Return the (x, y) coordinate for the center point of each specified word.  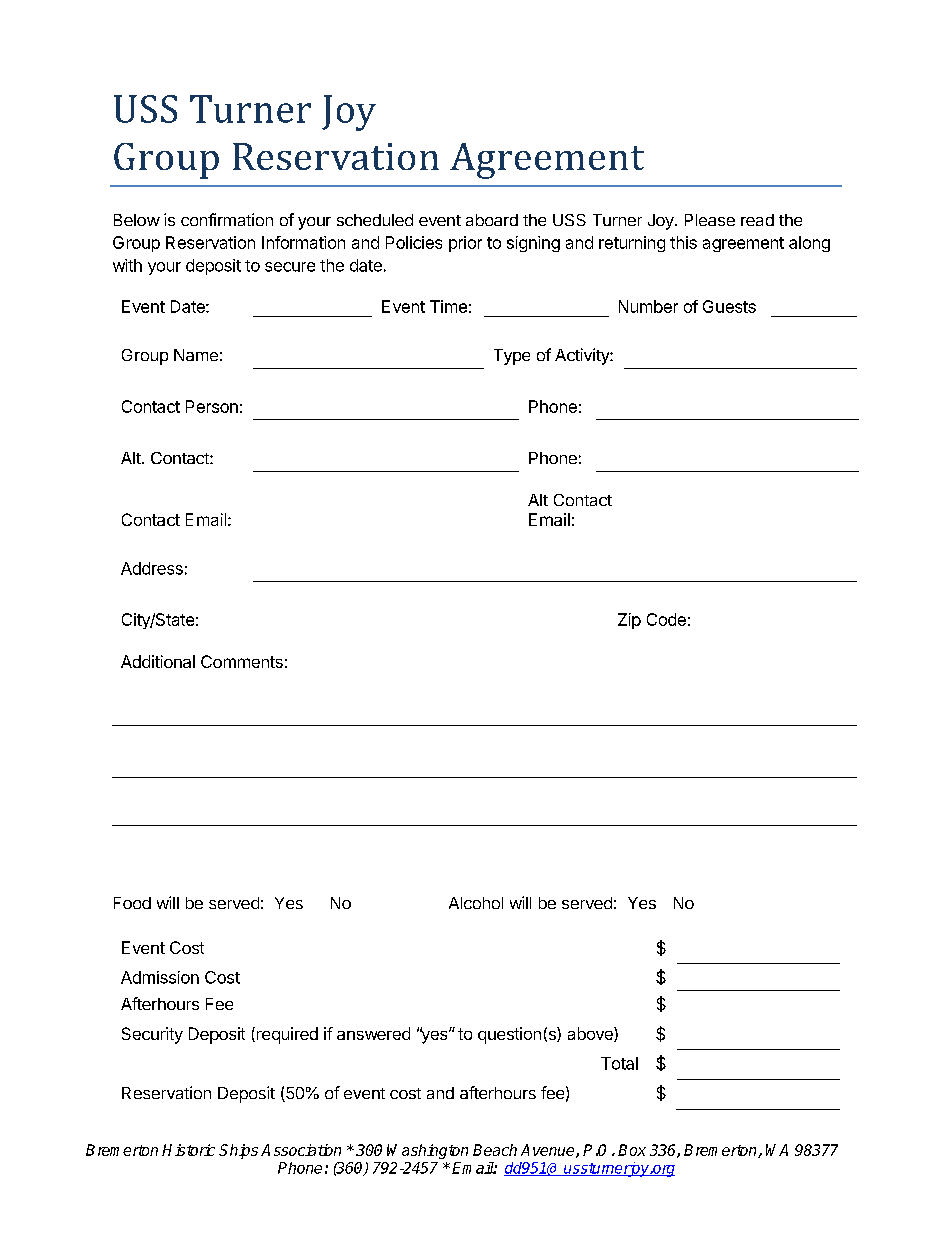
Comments (242, 661)
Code (666, 619)
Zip (629, 621)
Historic (188, 1150)
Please (710, 220)
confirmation (227, 219)
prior (465, 244)
